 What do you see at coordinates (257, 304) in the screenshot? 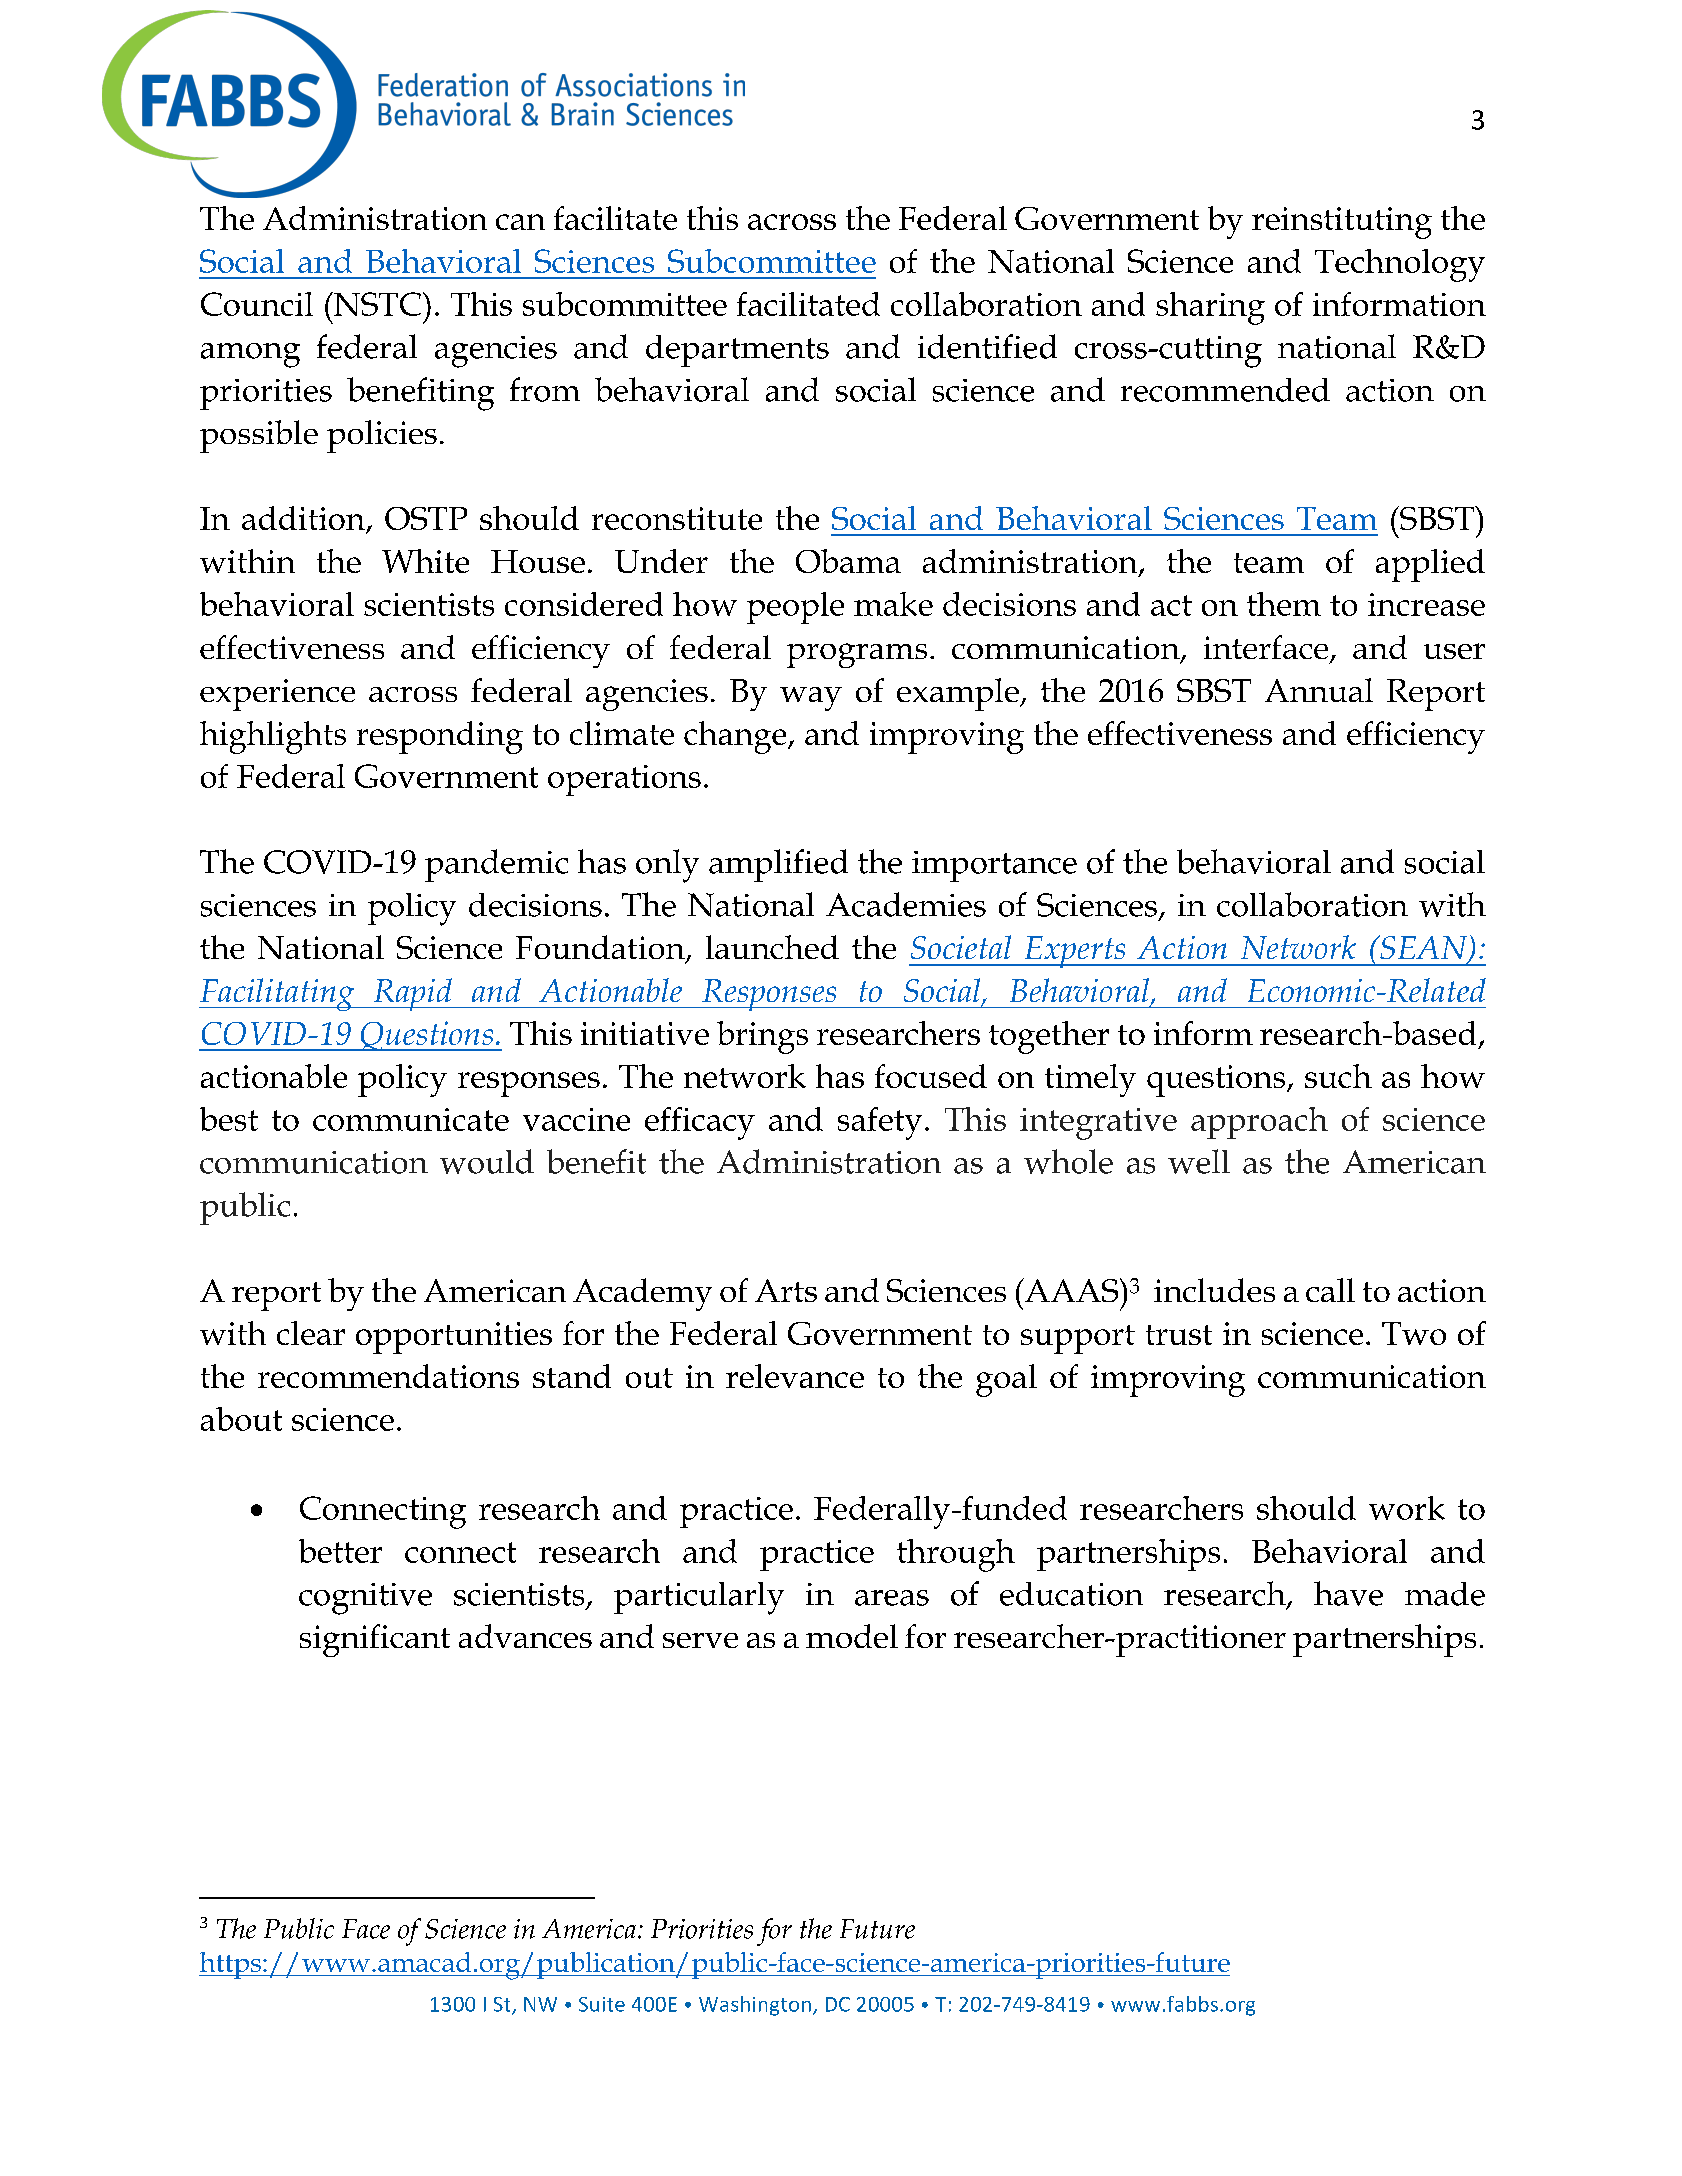
I see `Council` at bounding box center [257, 304].
